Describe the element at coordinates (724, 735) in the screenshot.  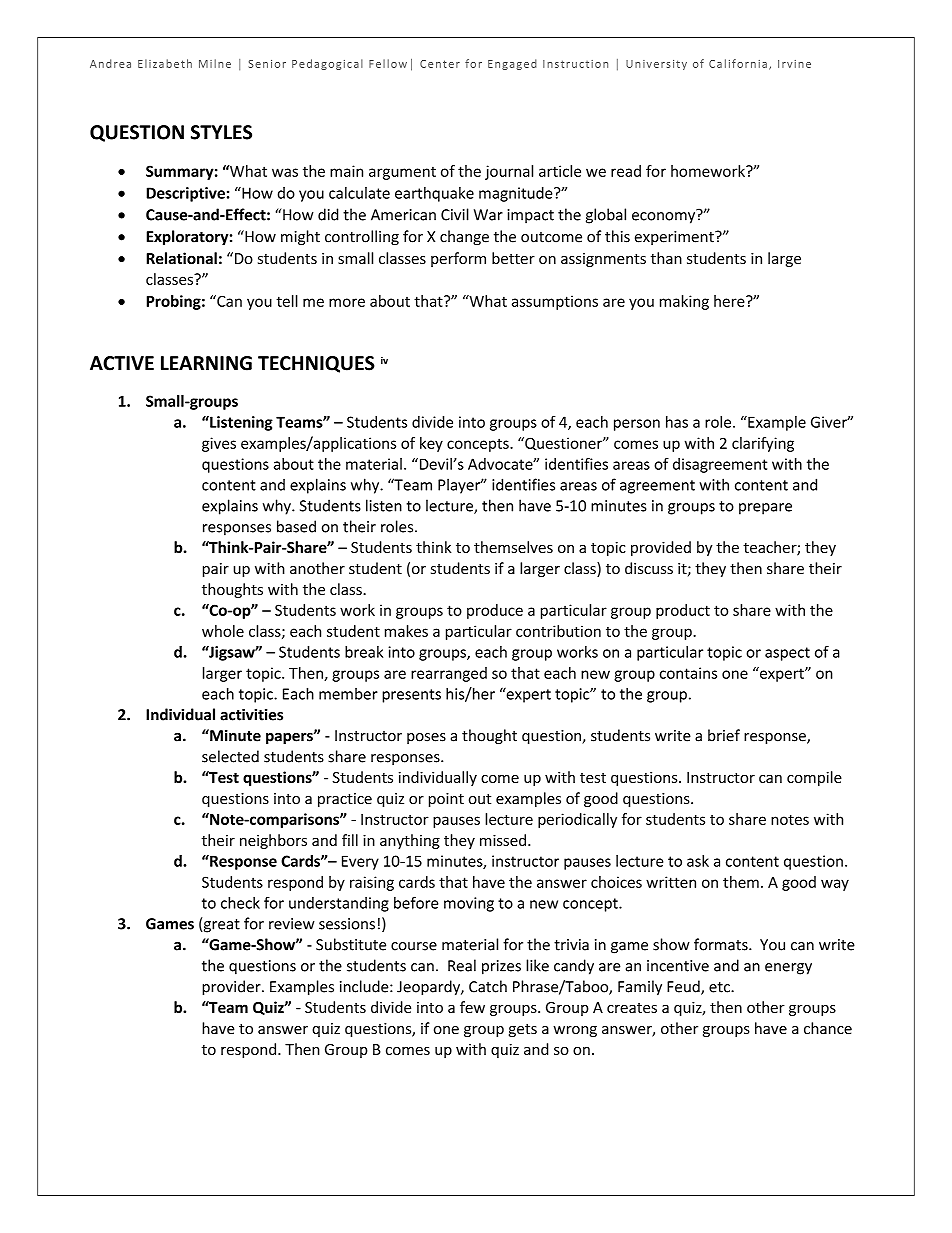
I see `brief` at that location.
